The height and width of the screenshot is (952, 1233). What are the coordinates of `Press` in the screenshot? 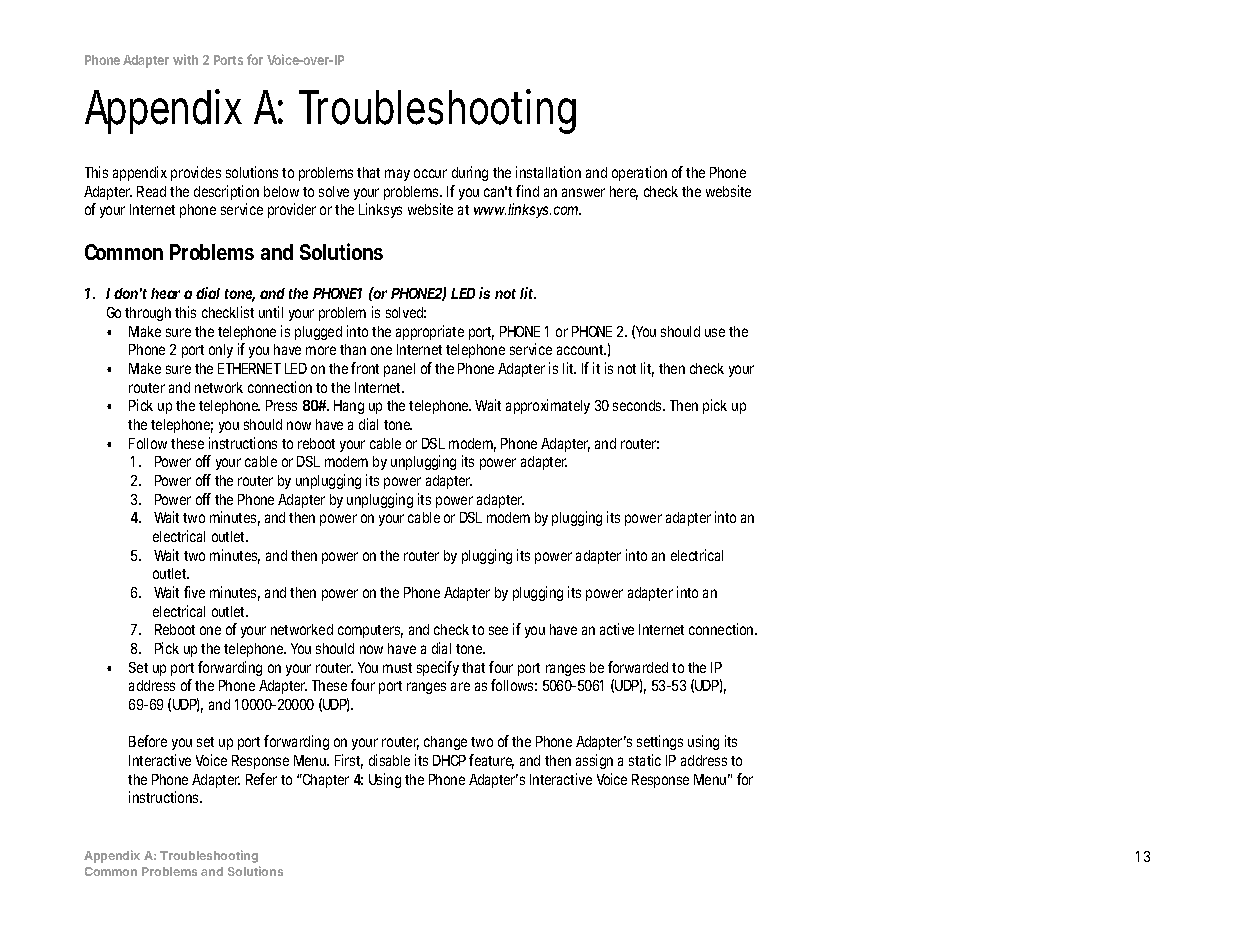 It's located at (281, 405).
